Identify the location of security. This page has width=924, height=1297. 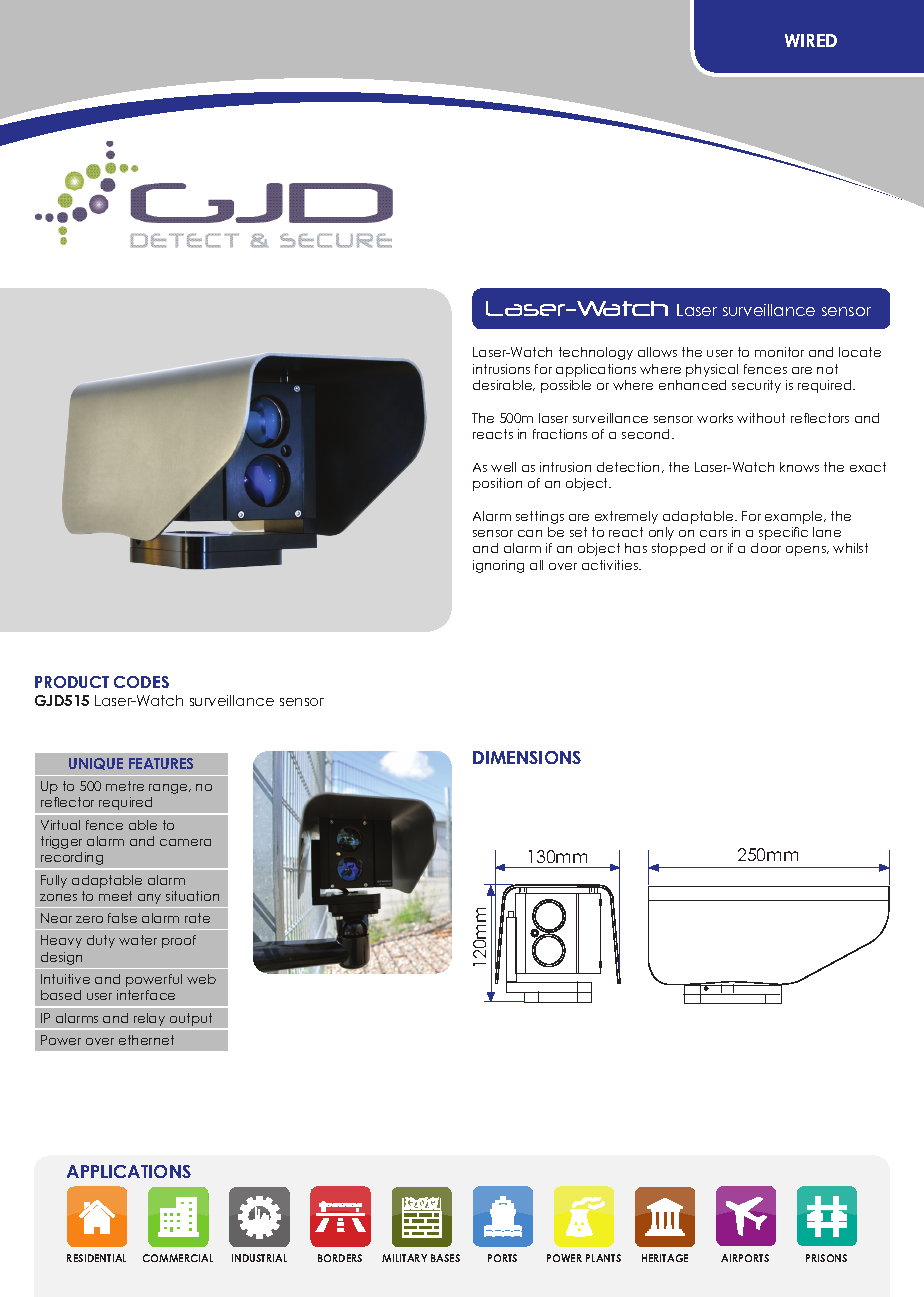
(756, 386).
